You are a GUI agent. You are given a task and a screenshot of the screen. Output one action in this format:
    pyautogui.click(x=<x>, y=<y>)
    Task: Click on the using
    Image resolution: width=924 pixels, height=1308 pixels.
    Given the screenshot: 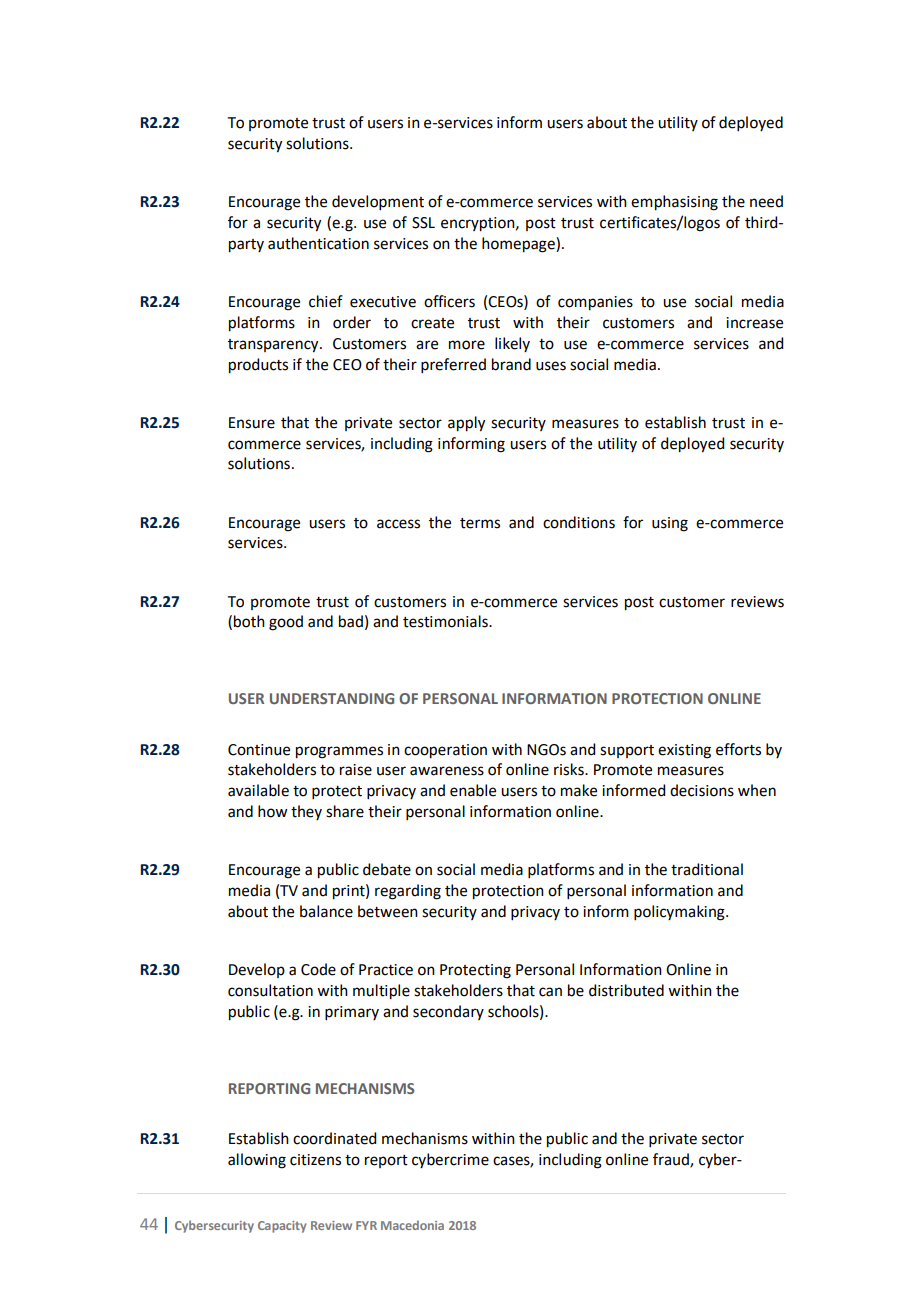 What is the action you would take?
    pyautogui.click(x=670, y=524)
